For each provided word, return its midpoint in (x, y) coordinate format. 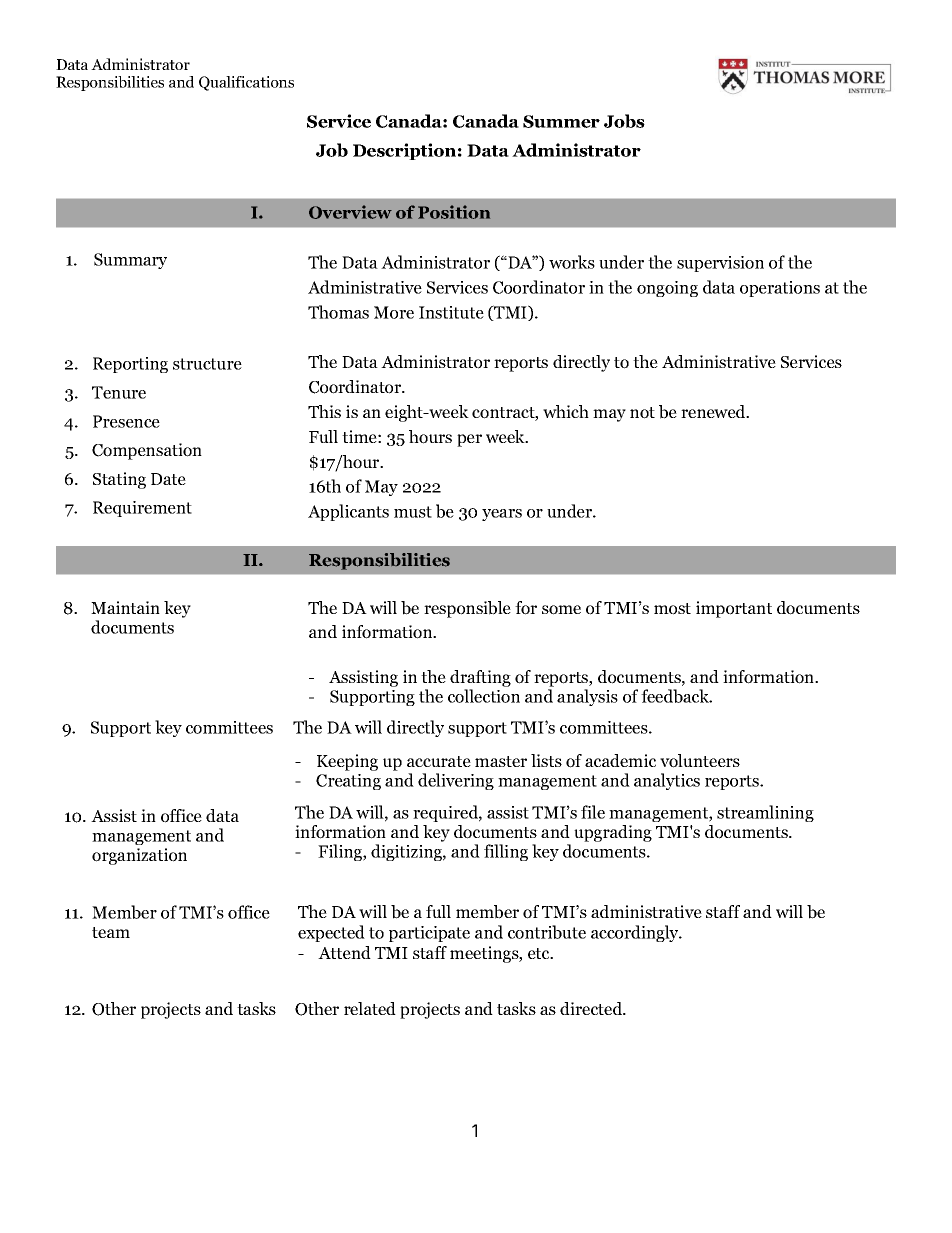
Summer (561, 121)
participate (429, 934)
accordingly (636, 933)
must (413, 512)
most (672, 609)
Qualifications (246, 83)
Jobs (624, 121)
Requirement (142, 509)
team (111, 932)
